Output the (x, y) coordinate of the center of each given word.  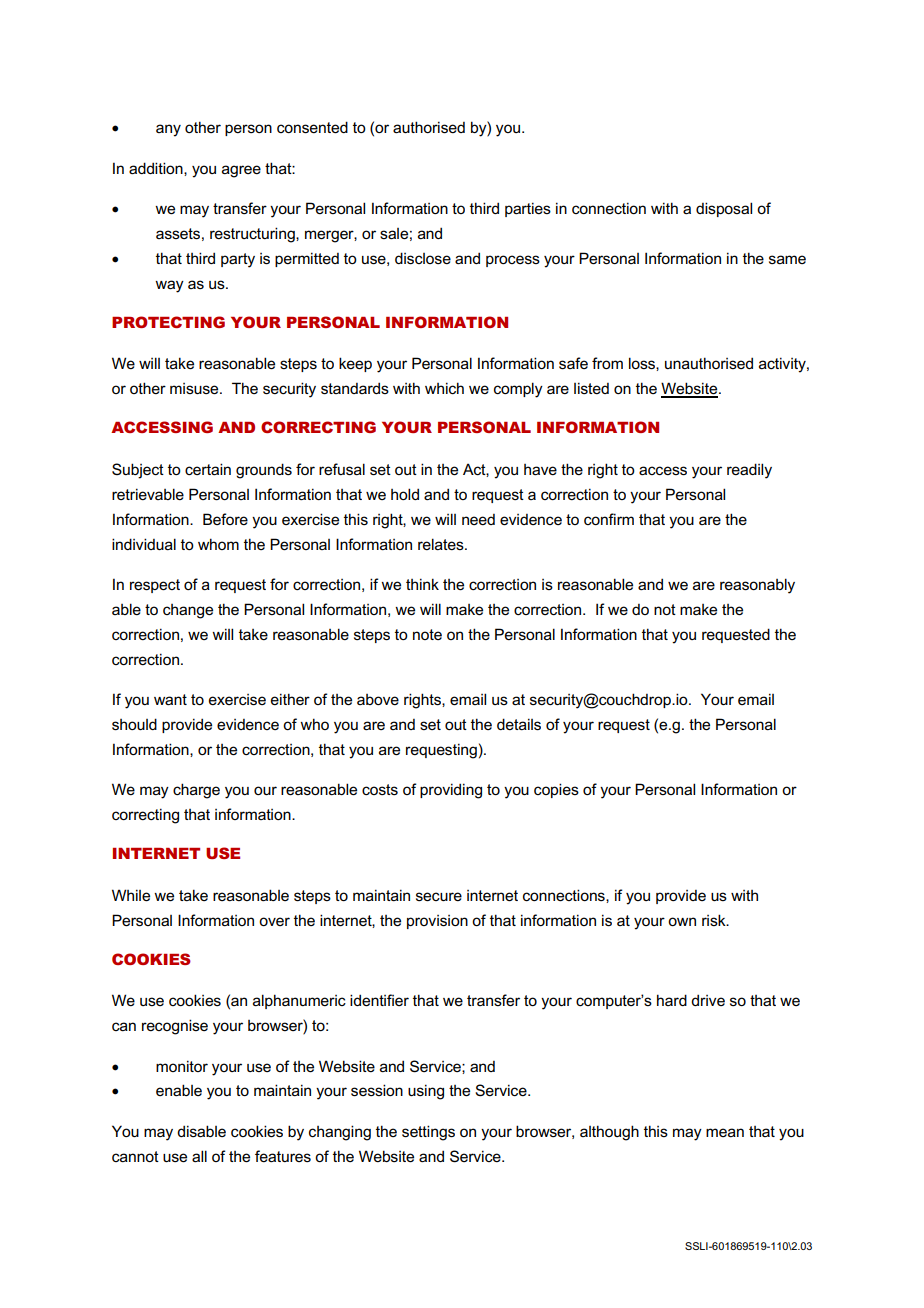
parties (528, 209)
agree (241, 171)
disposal (724, 209)
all (199, 1156)
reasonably (757, 586)
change (188, 611)
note (427, 634)
